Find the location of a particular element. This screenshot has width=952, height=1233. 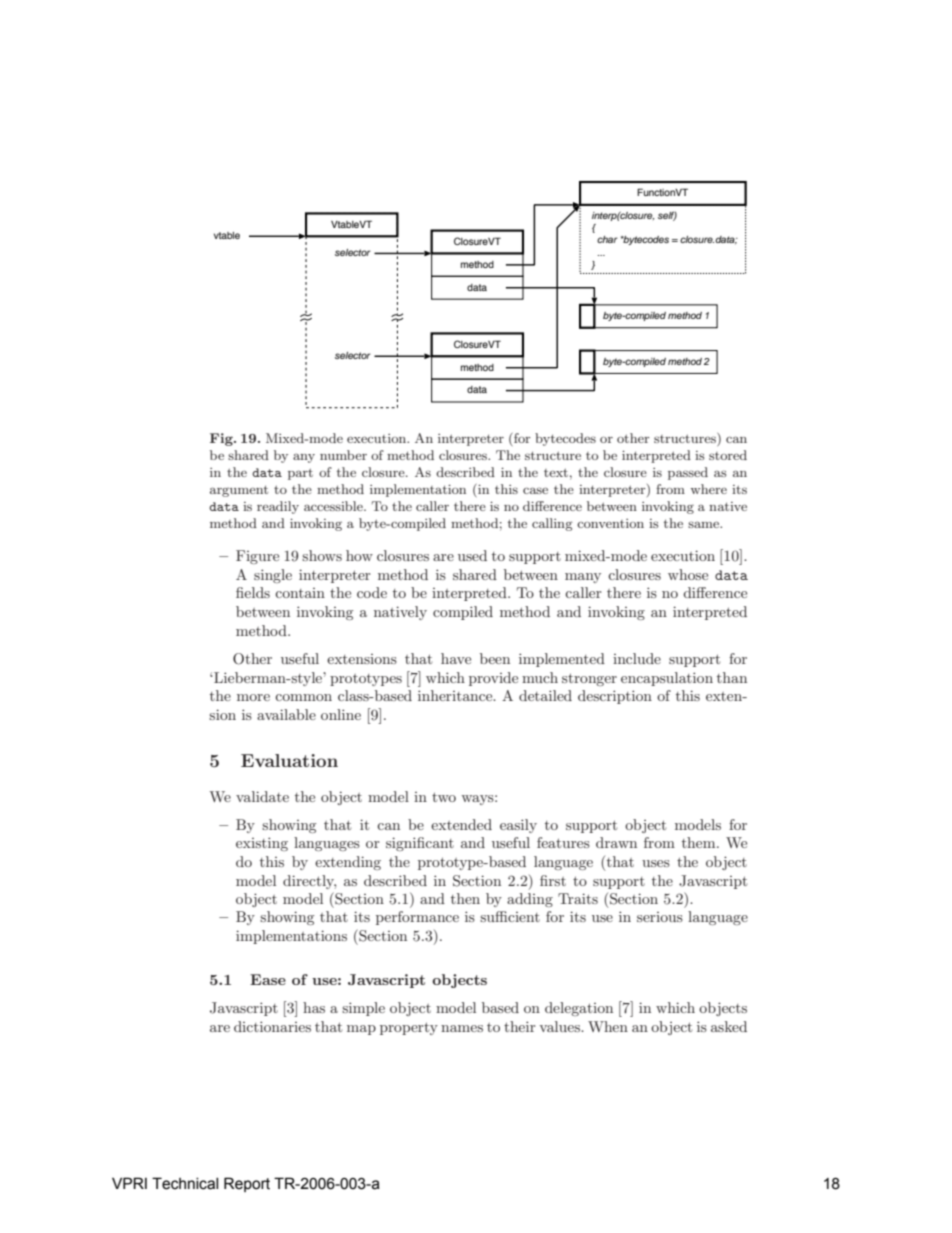

When is located at coordinates (608, 1026).
